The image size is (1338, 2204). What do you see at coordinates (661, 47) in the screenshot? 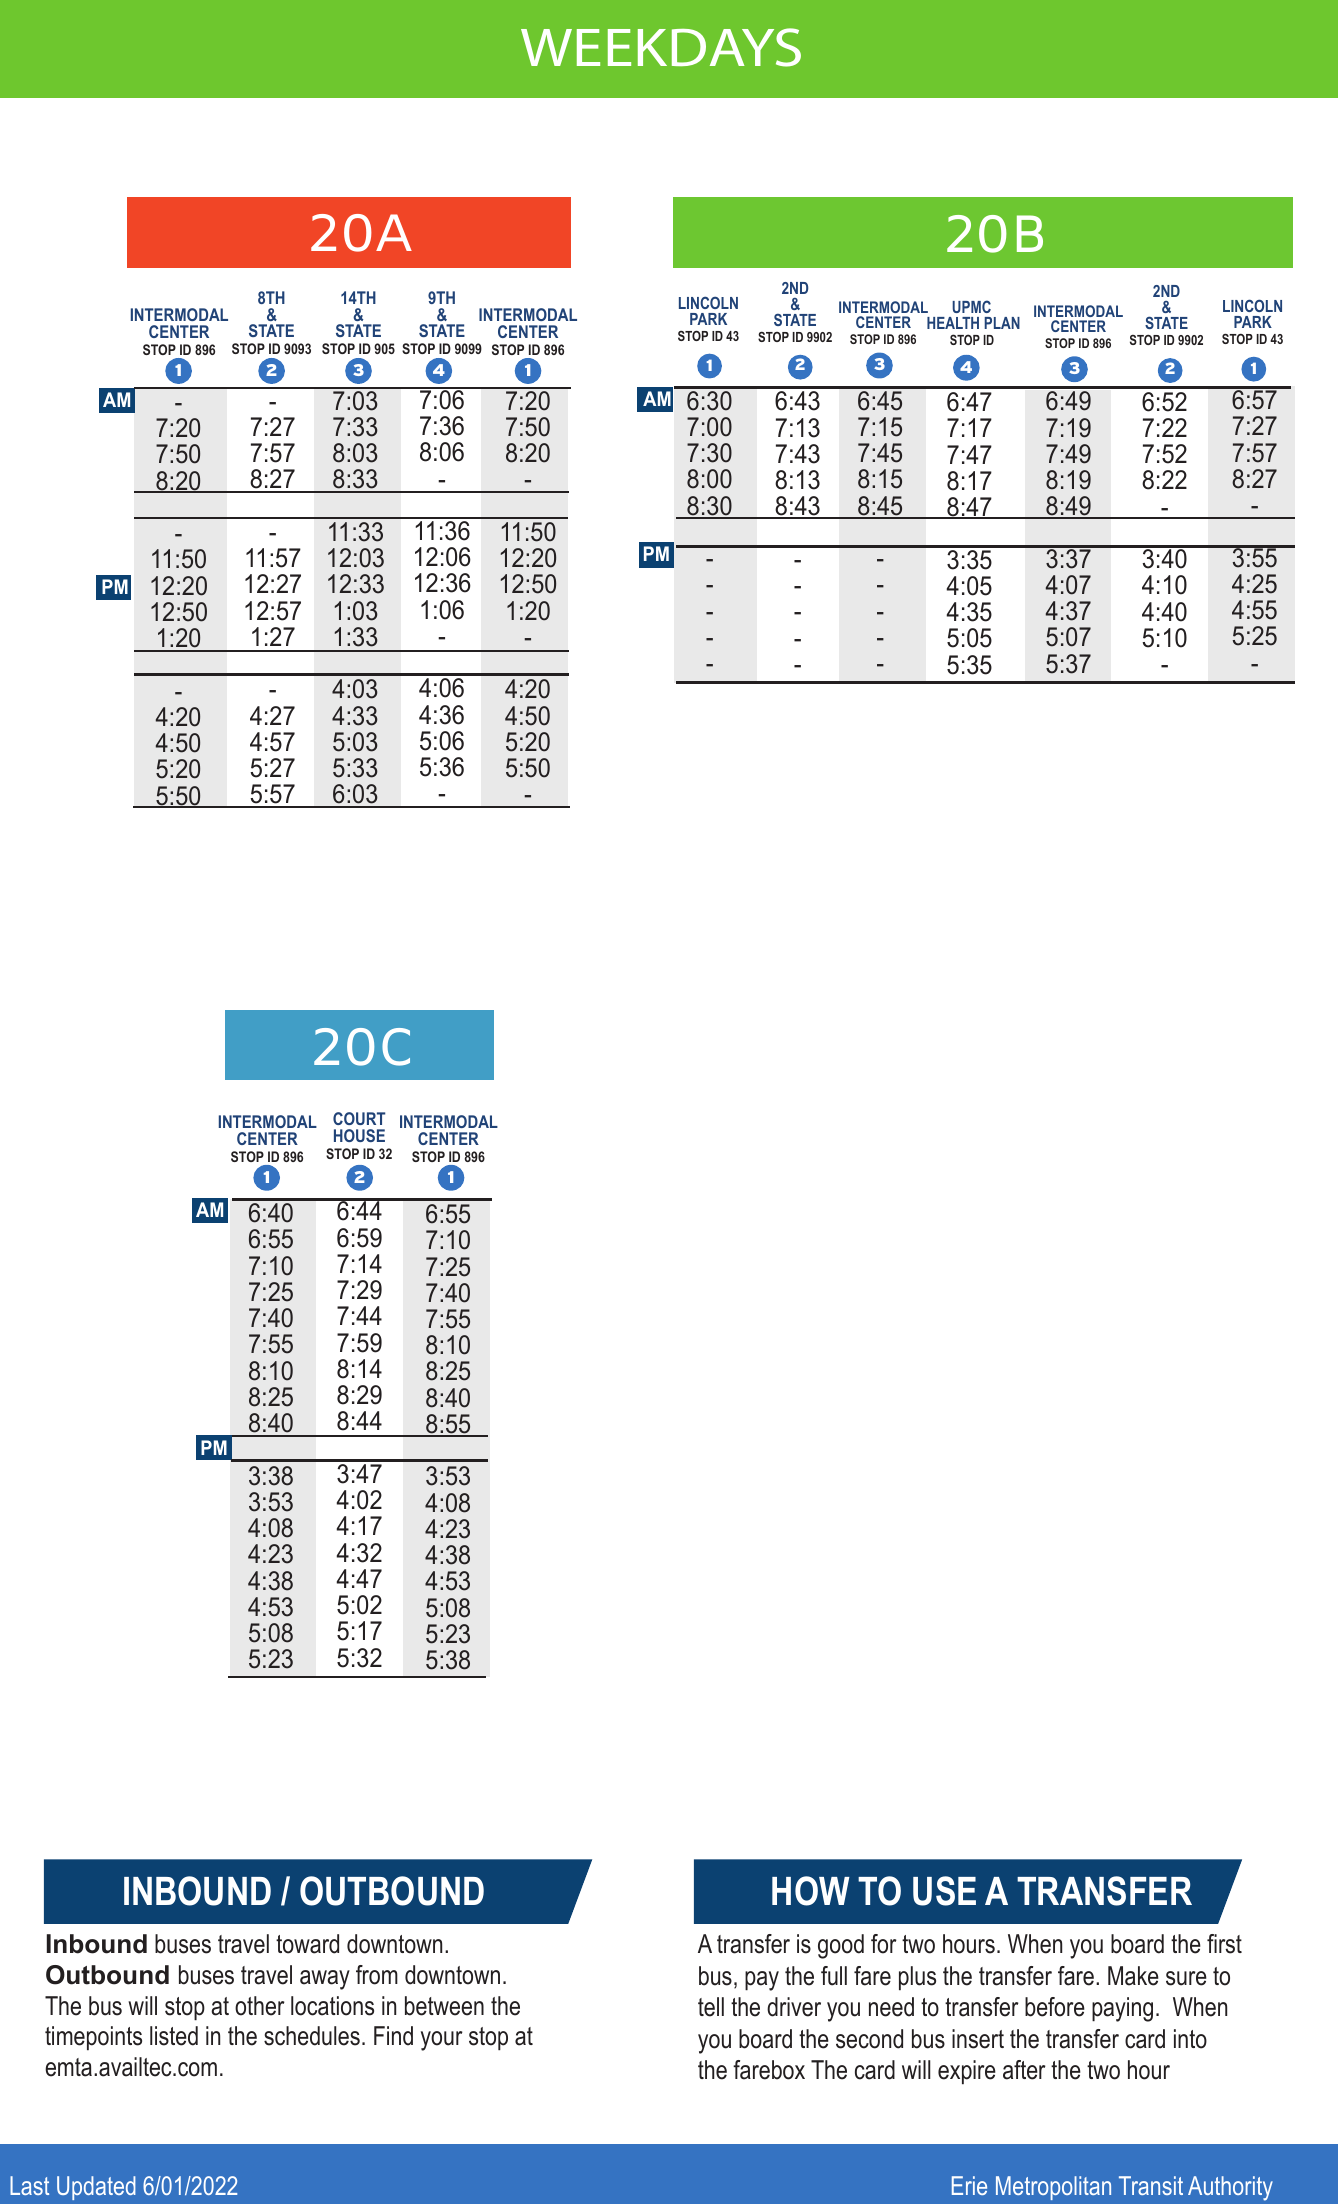
I see `WEEKDAYS` at bounding box center [661, 47].
